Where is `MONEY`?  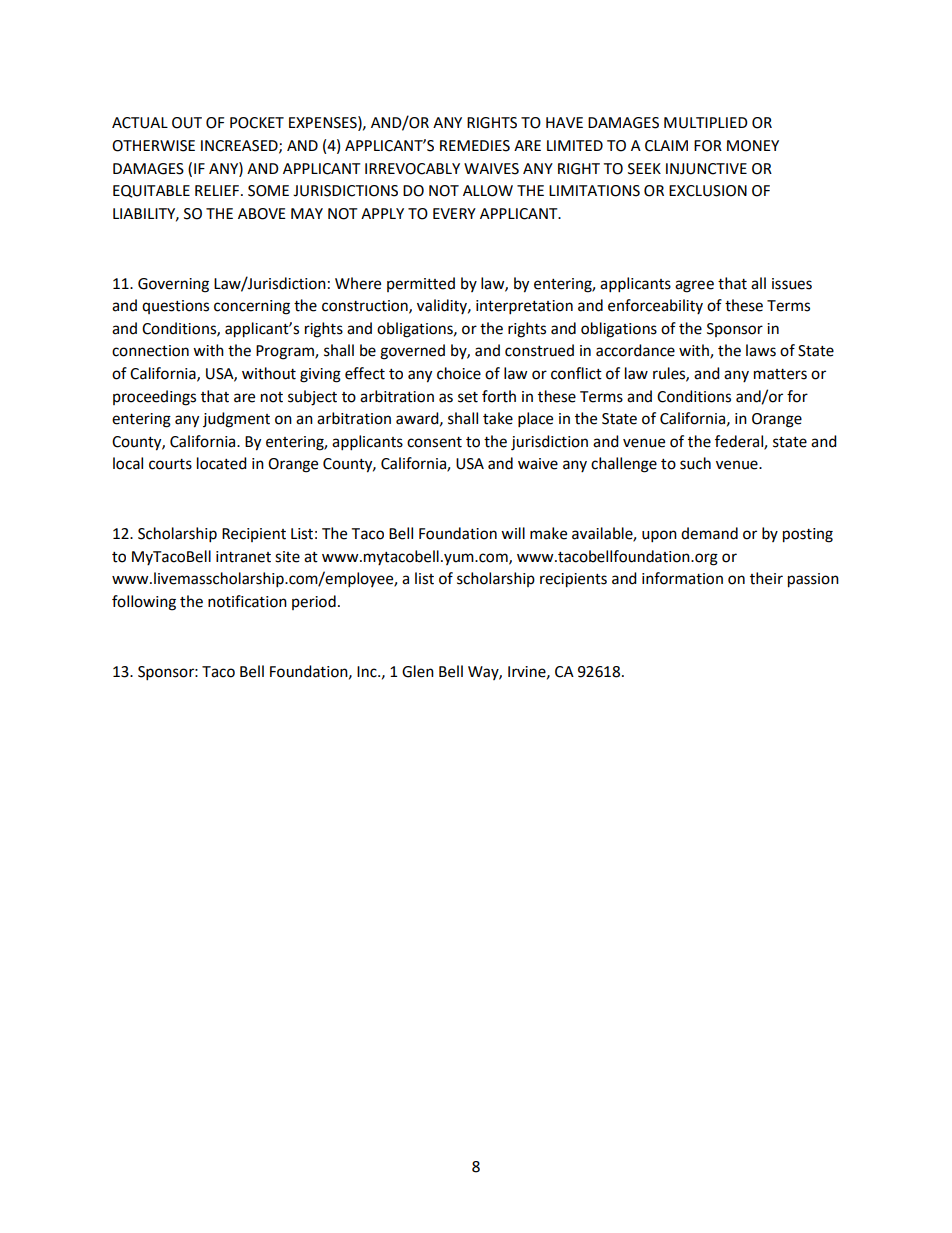 MONEY is located at coordinates (753, 146).
